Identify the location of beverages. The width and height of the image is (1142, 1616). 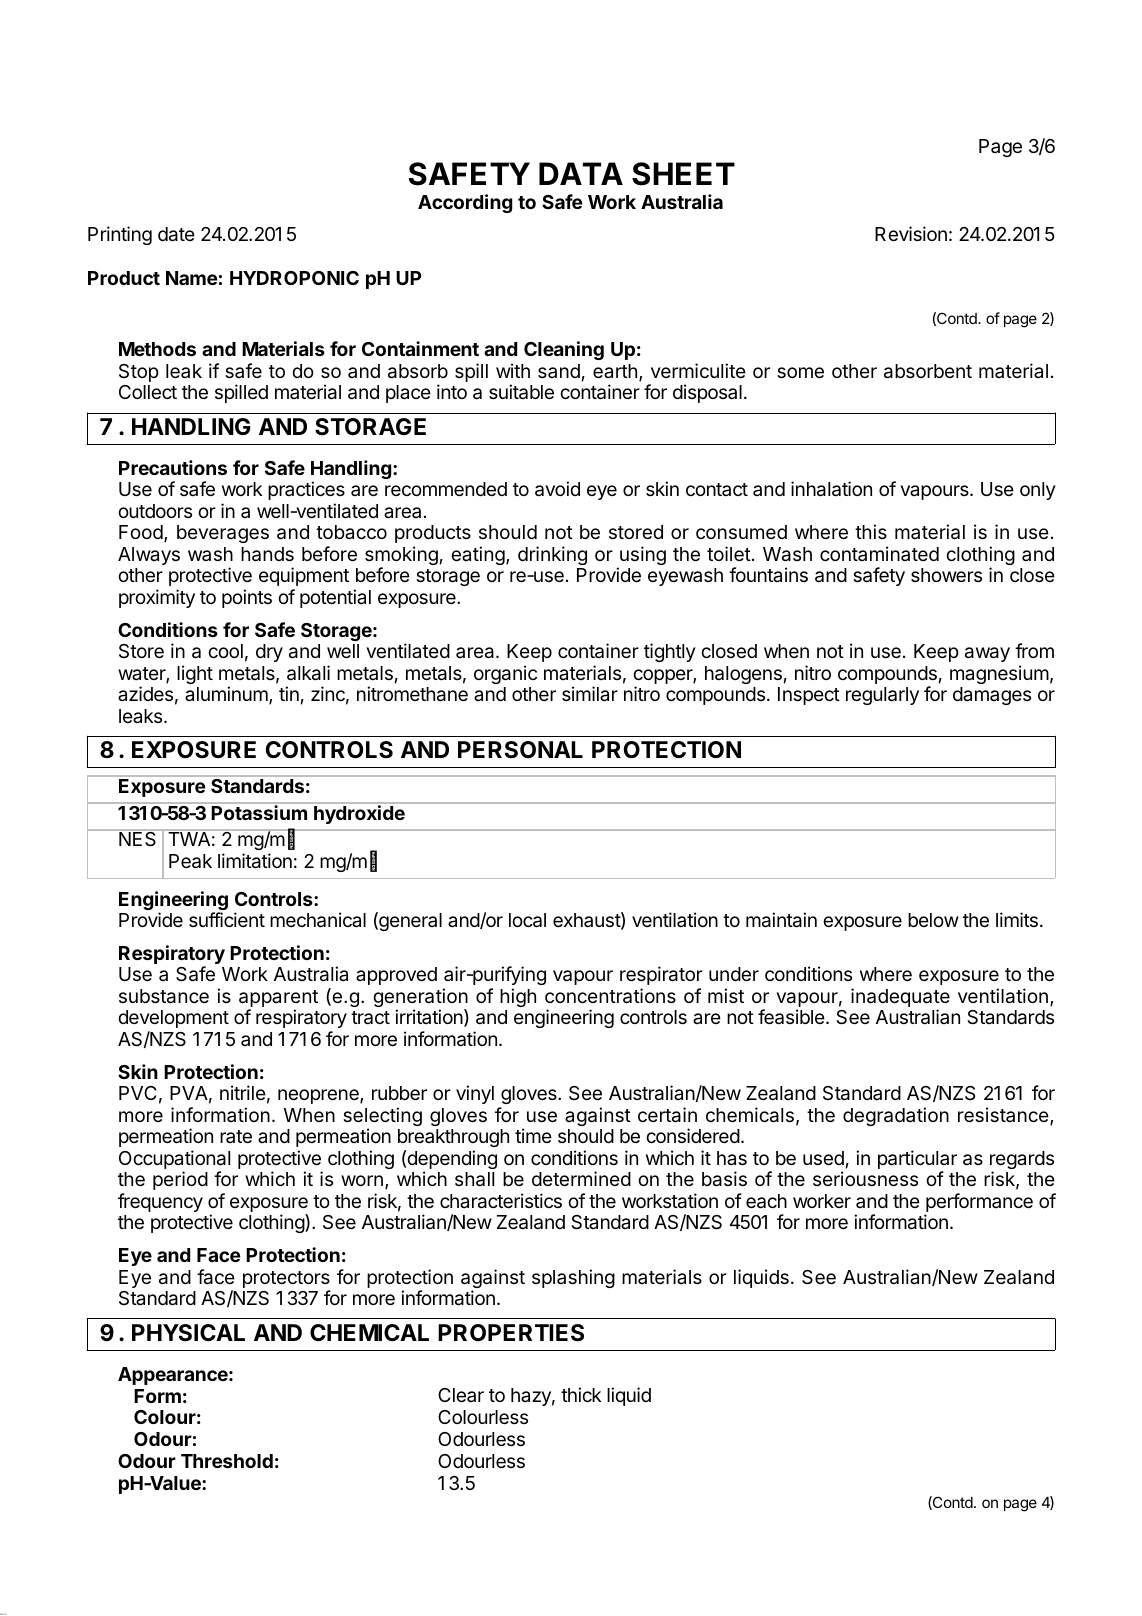
(223, 534).
